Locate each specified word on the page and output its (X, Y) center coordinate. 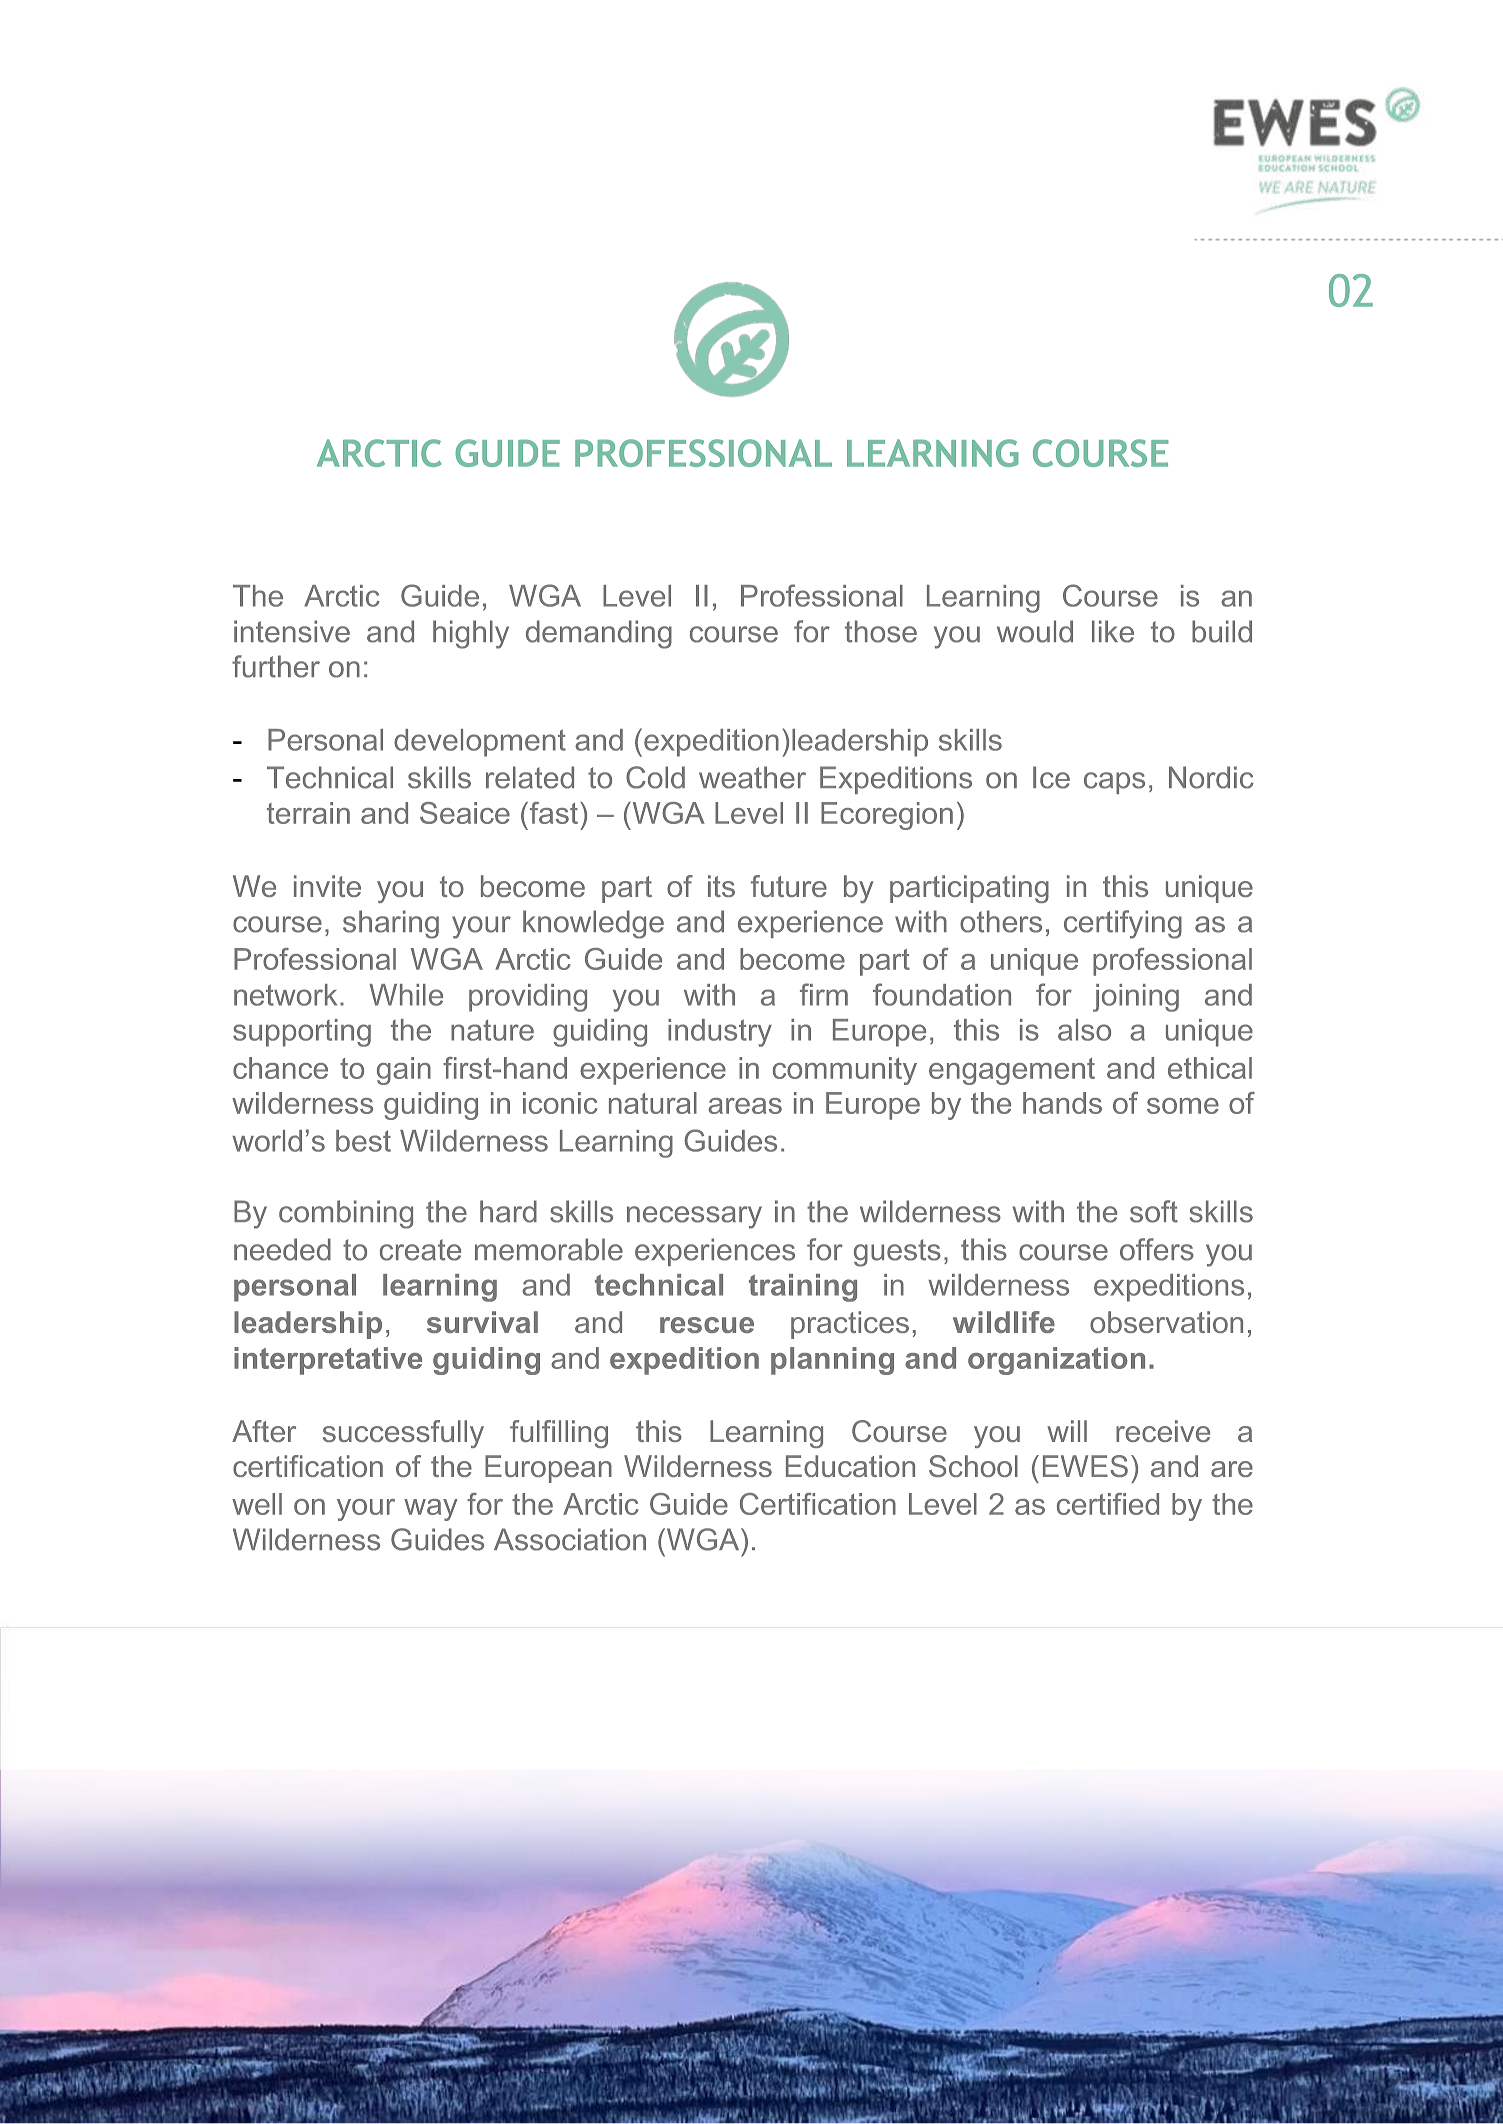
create (420, 1250)
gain (404, 1071)
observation (1166, 1322)
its (721, 886)
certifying (1123, 924)
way (431, 1510)
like (1113, 631)
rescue (707, 1325)
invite (327, 886)
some (1183, 1106)
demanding (599, 634)
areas (745, 1106)
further (276, 666)
